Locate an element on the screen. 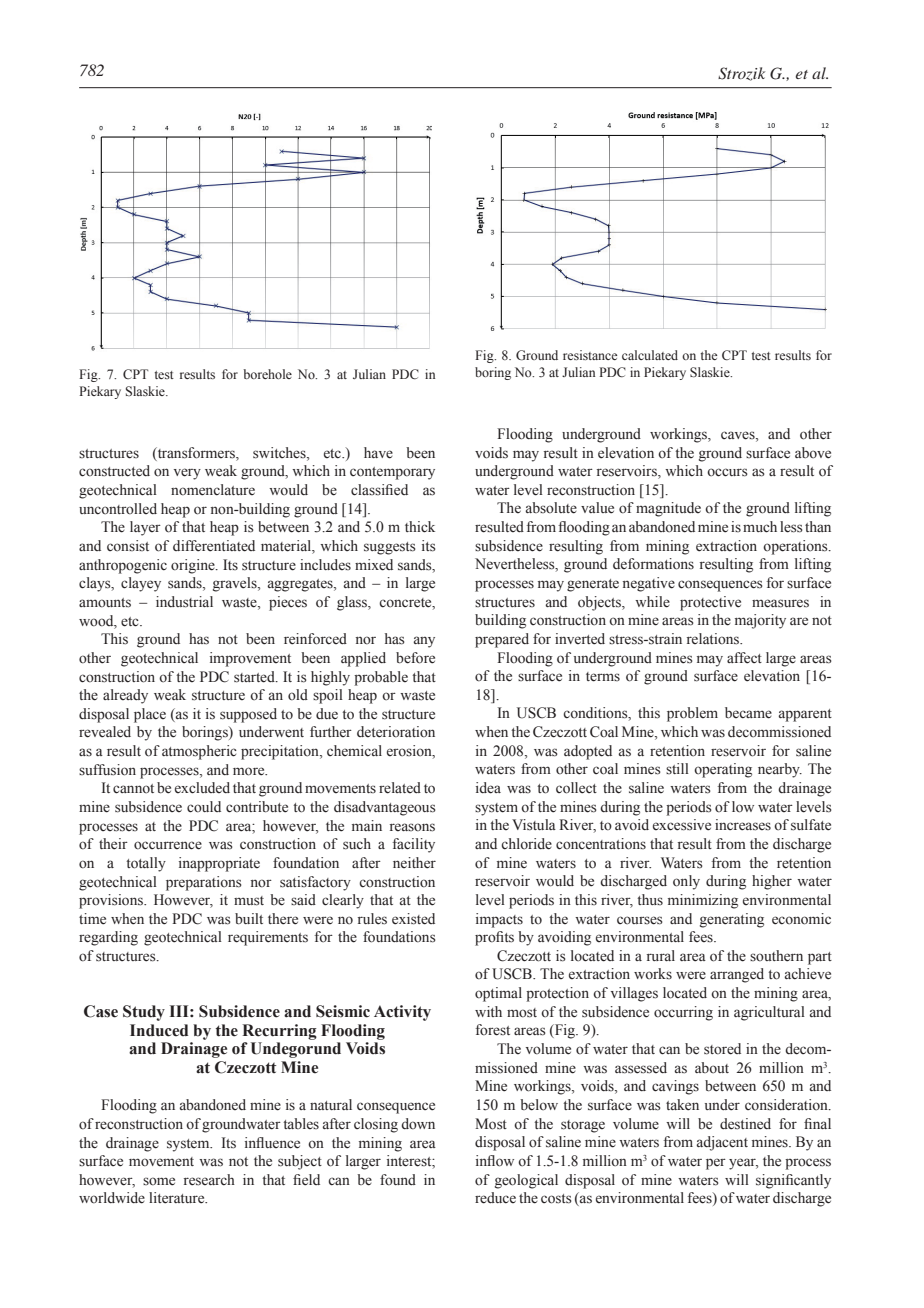 Image resolution: width=924 pixels, height=1308 pixels. reduce is located at coordinates (495, 1198).
